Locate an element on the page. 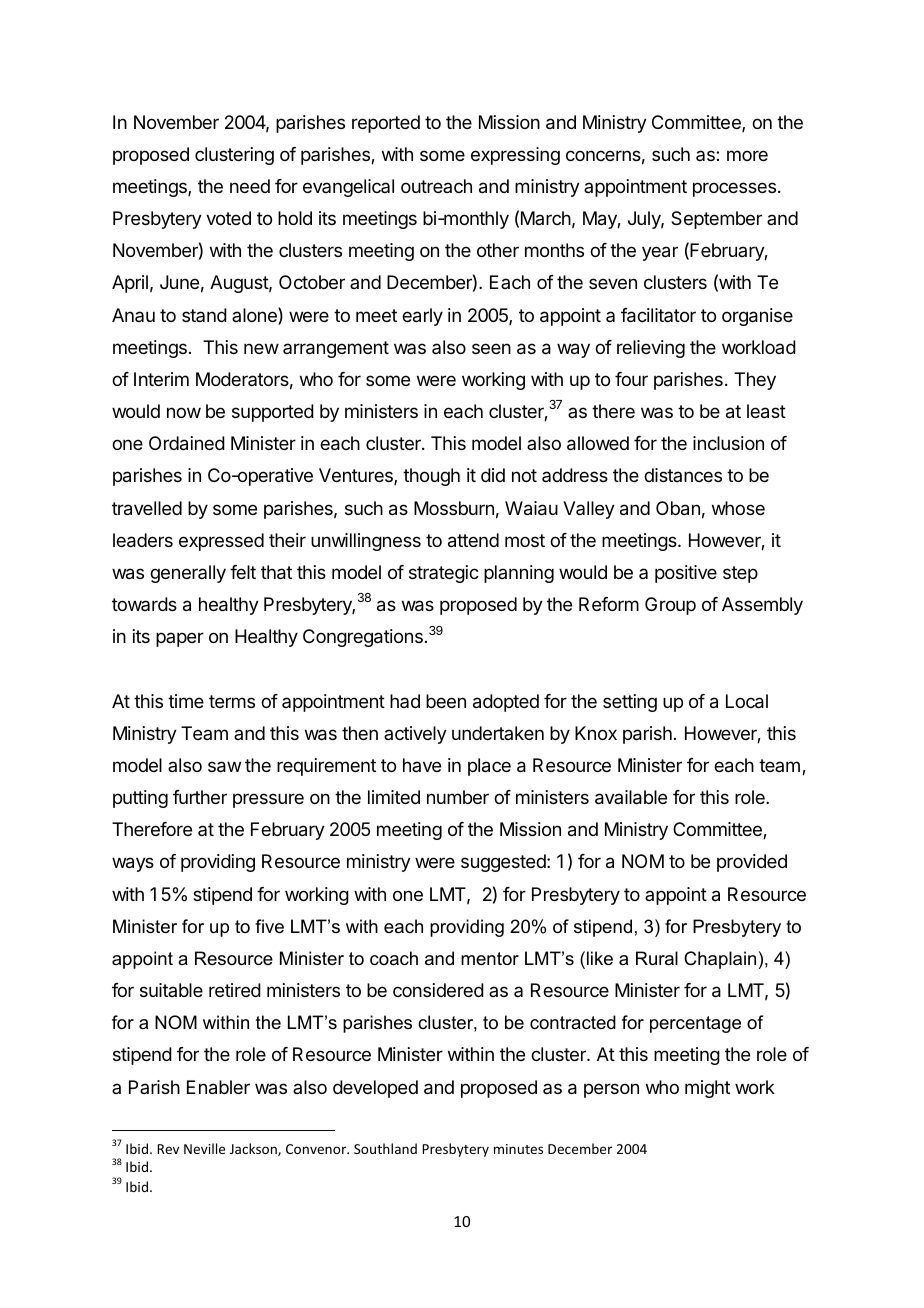 The image size is (924, 1308). Neville is located at coordinates (204, 1148).
